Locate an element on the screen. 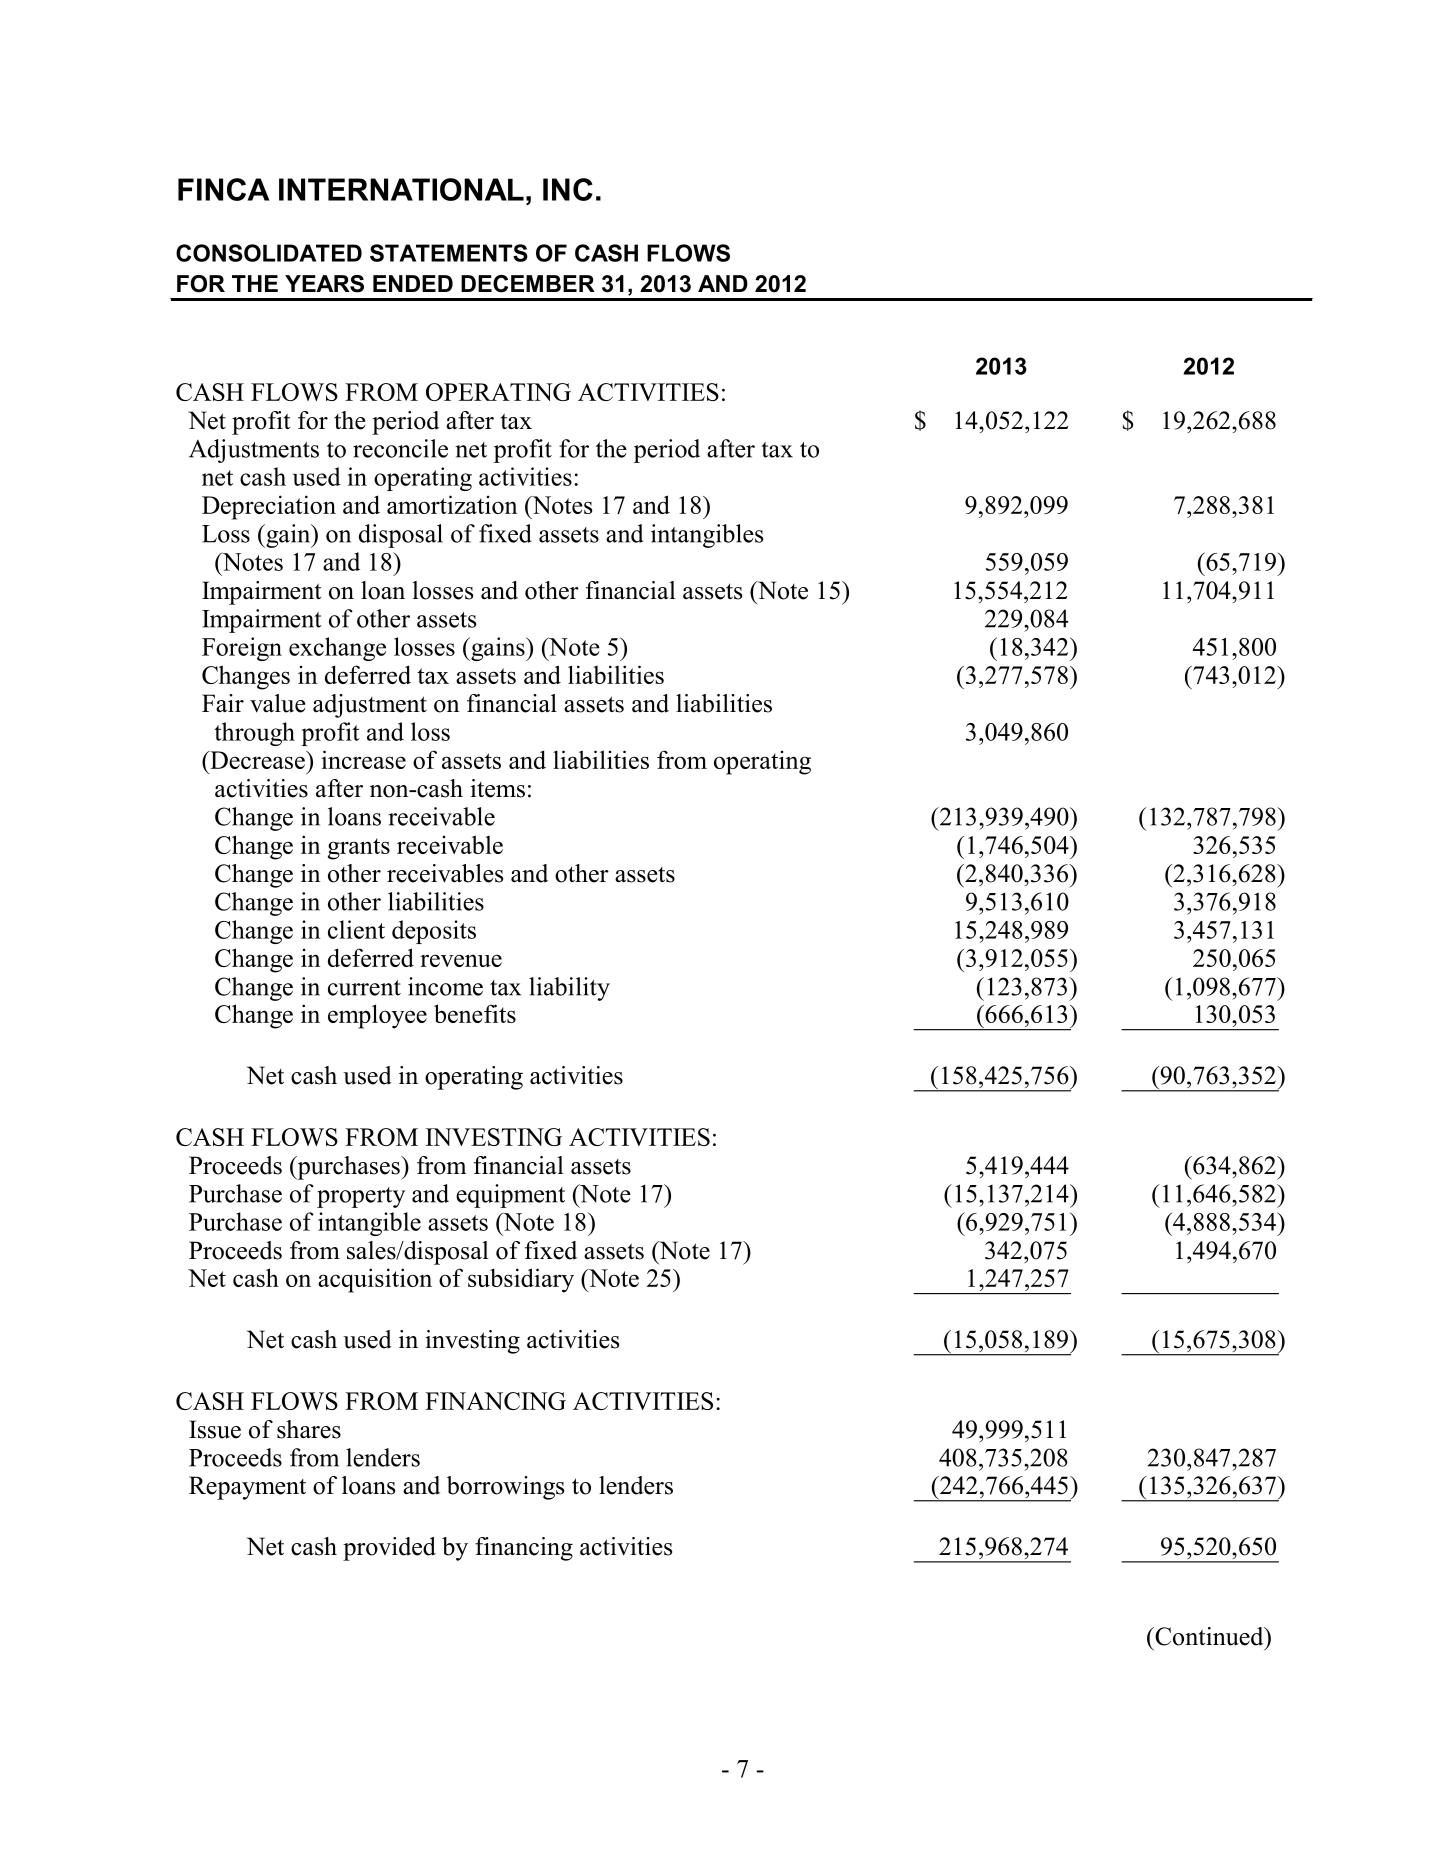  liability is located at coordinates (569, 989).
